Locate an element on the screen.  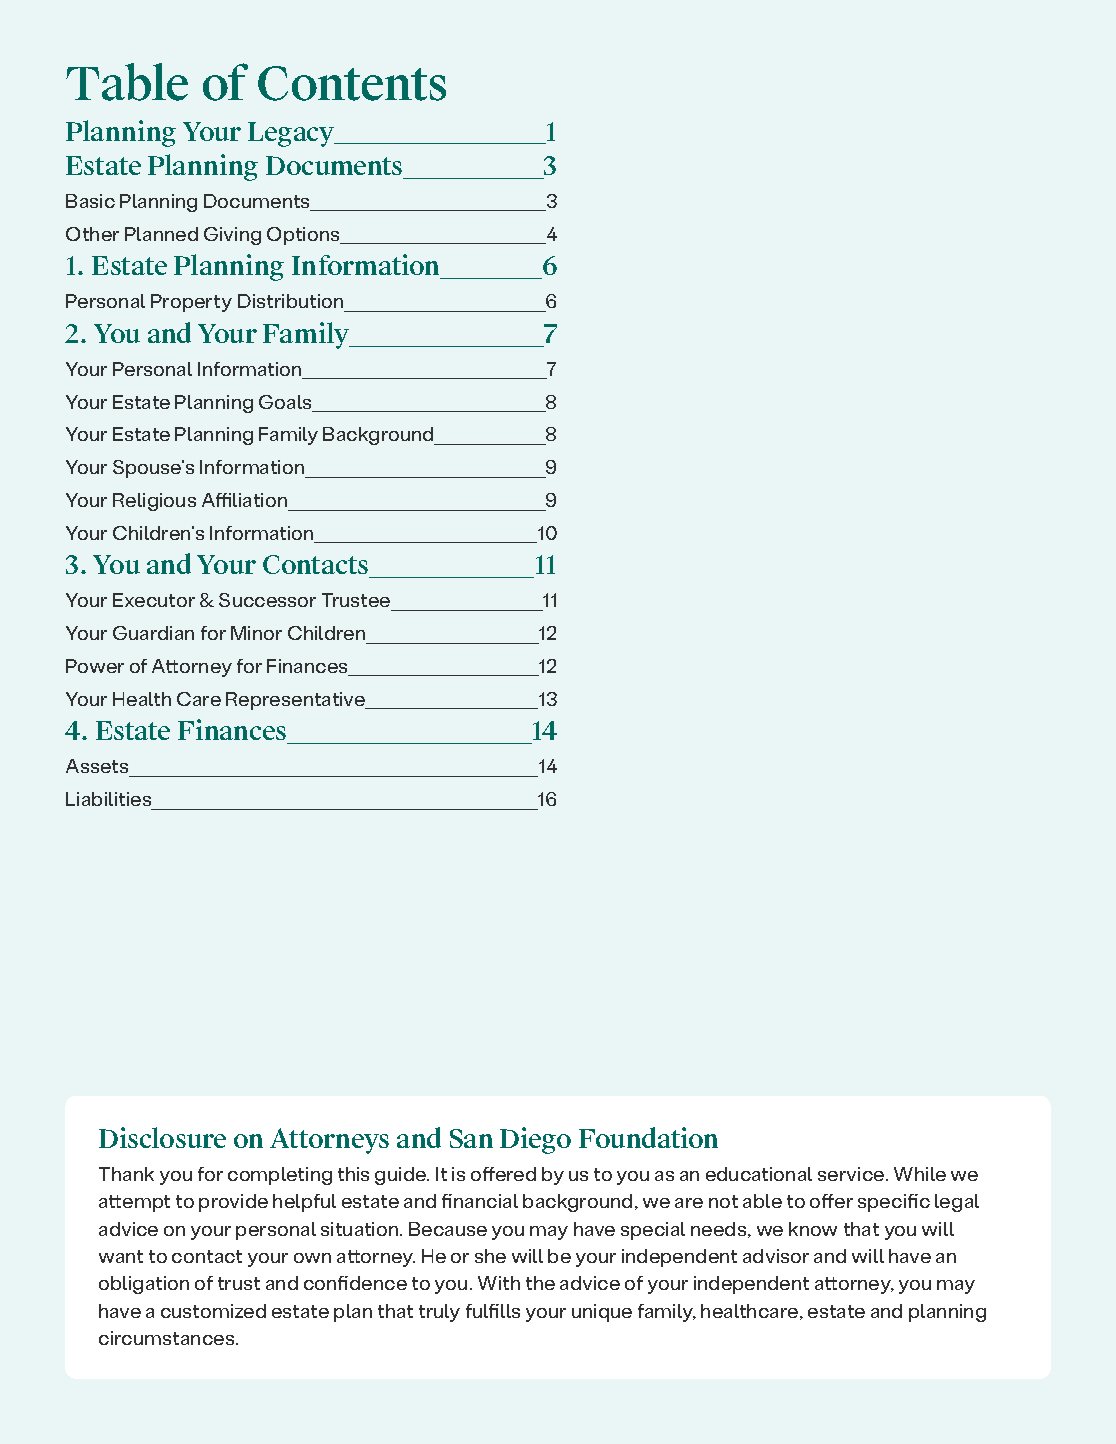
Contents is located at coordinates (352, 83).
